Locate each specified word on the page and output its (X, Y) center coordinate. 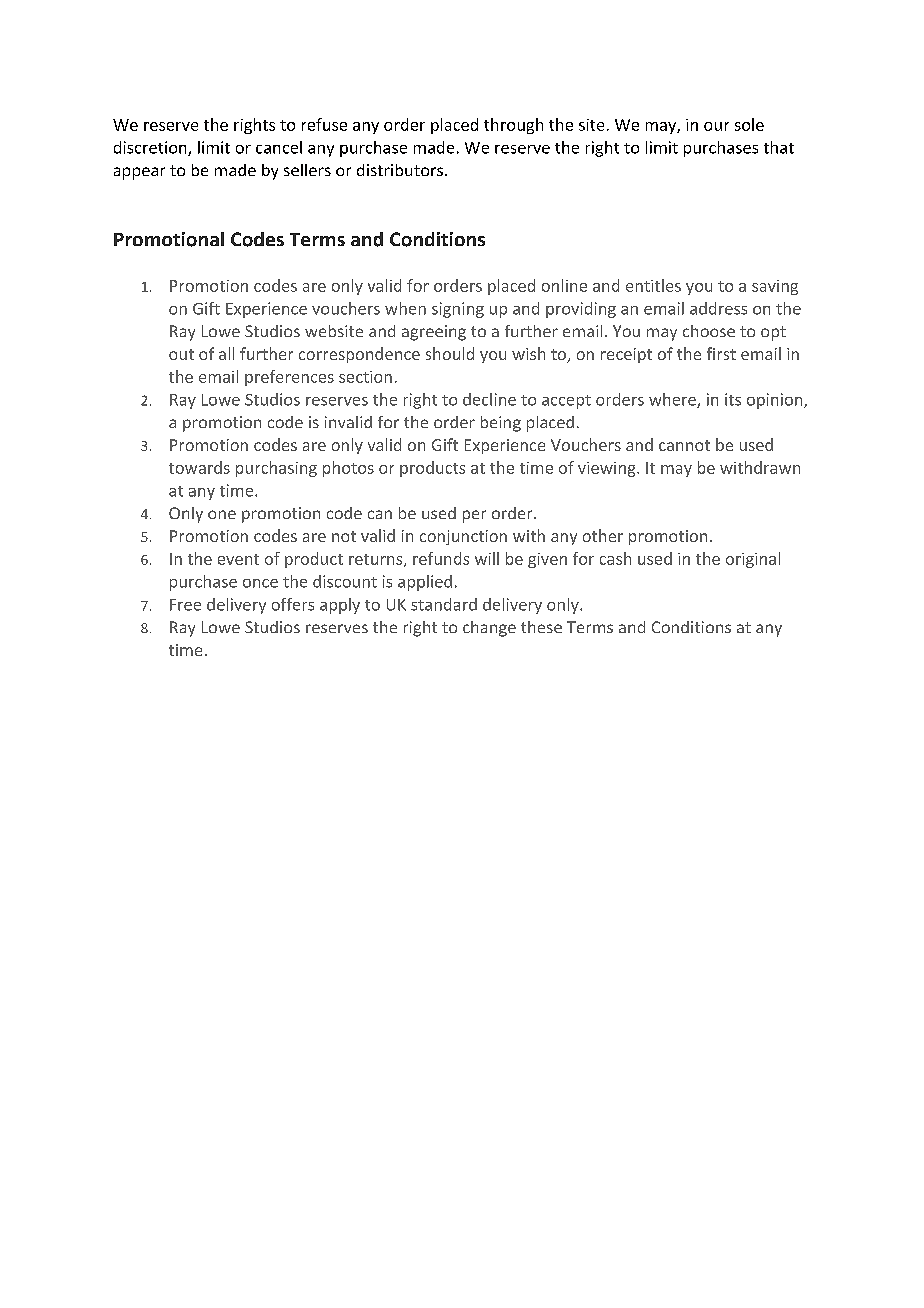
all (226, 353)
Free (185, 605)
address (718, 308)
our (716, 126)
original (753, 560)
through (513, 126)
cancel (279, 147)
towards (199, 467)
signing (458, 310)
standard (444, 604)
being (501, 424)
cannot (684, 445)
